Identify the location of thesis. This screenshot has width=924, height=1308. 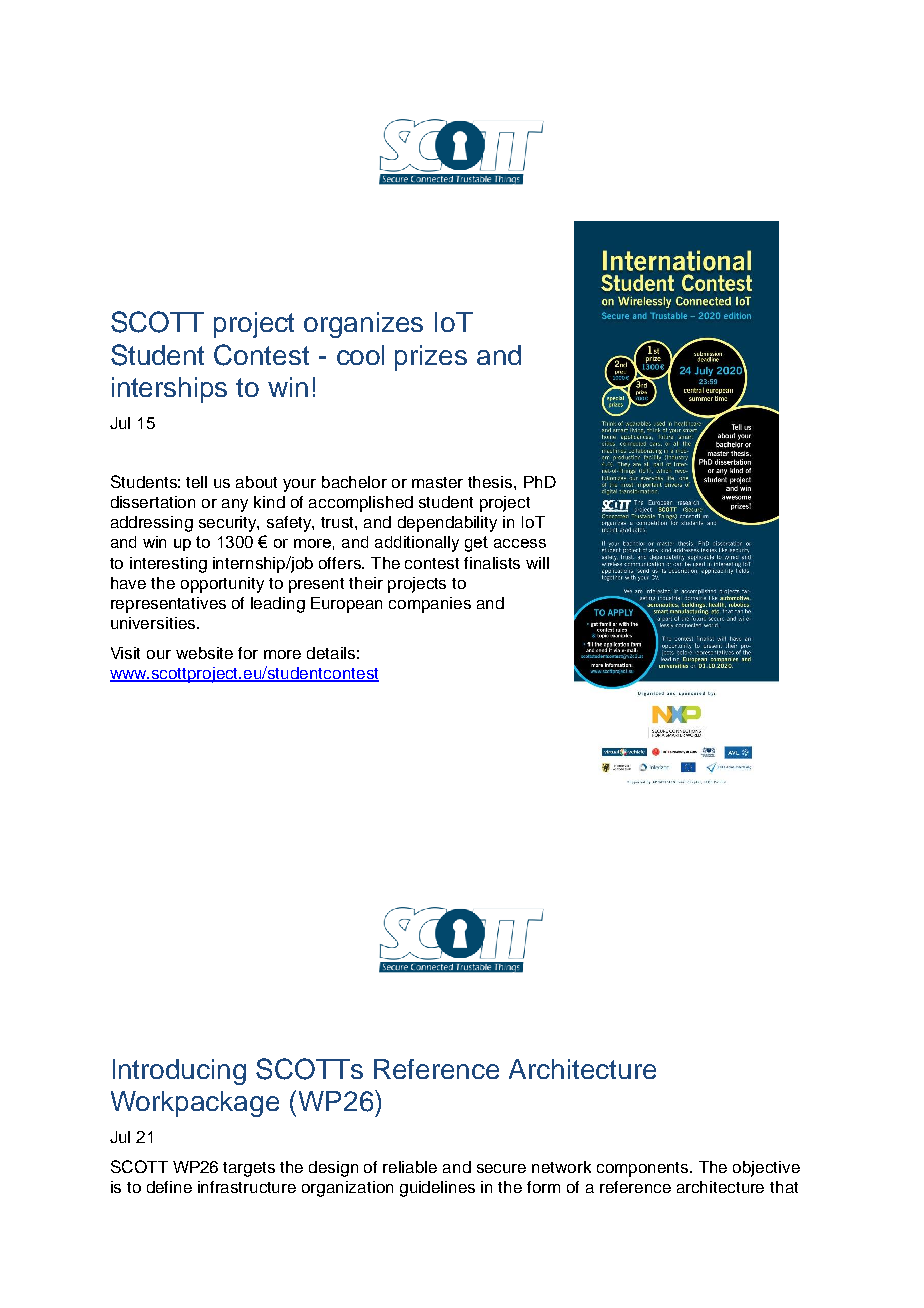
(491, 482).
